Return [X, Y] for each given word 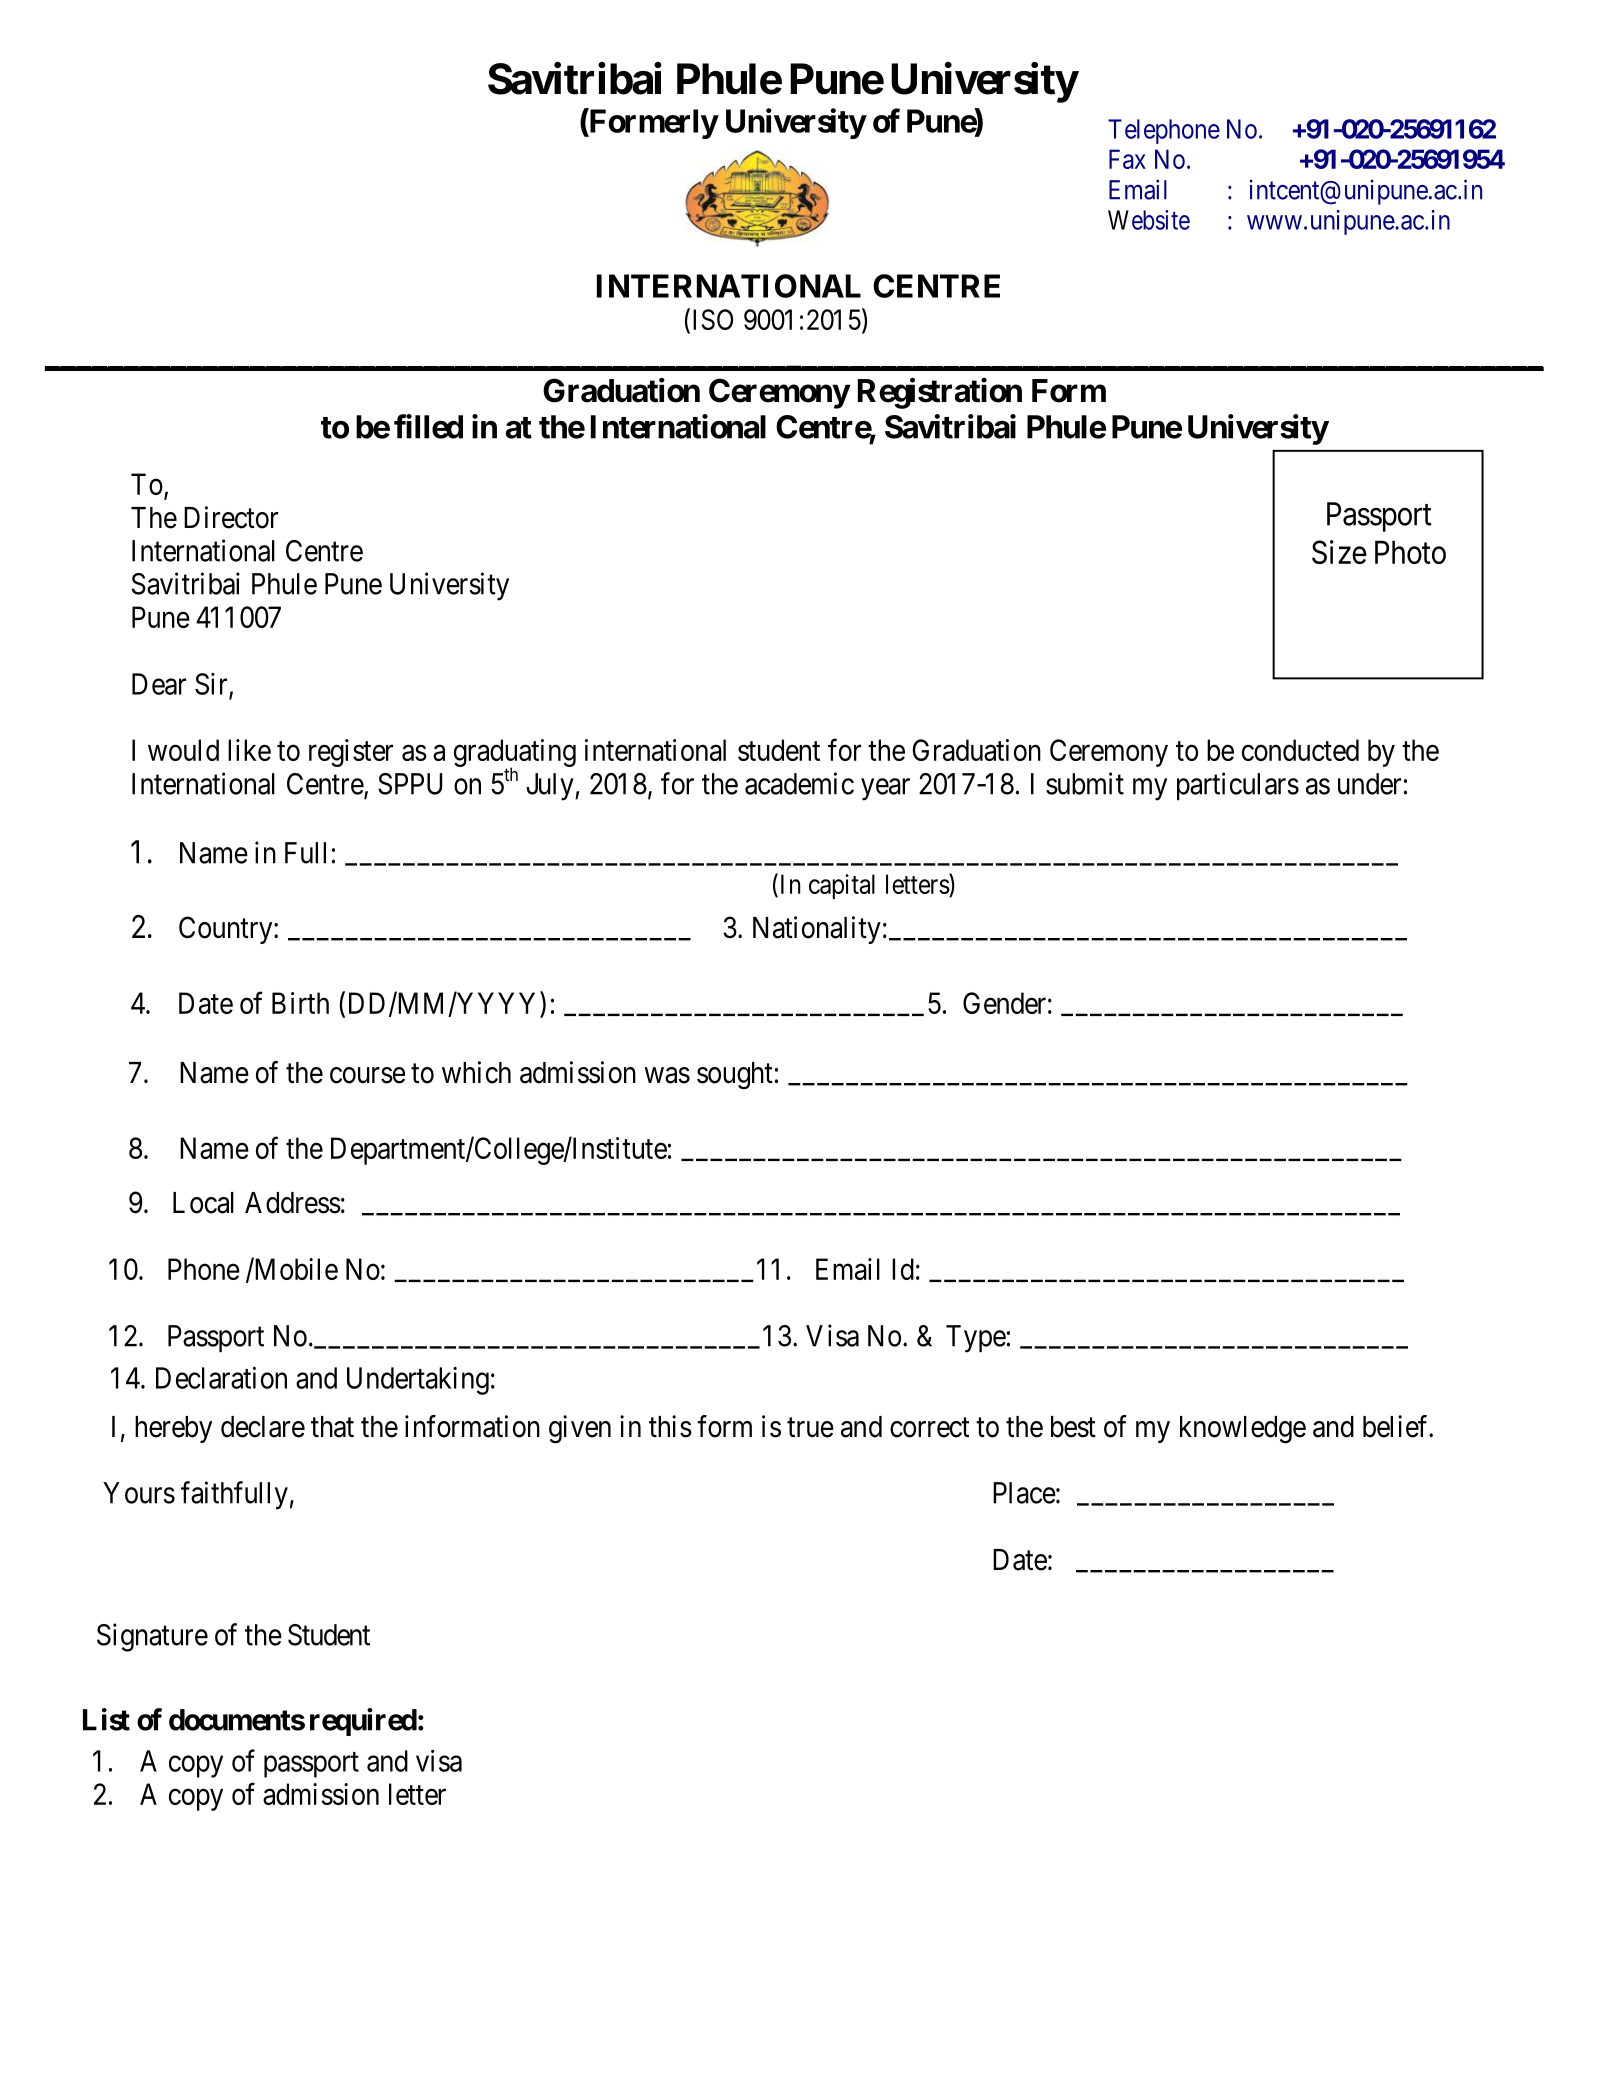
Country [227, 930]
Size [1339, 552]
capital [842, 886]
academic [799, 783]
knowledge [1243, 1430]
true [810, 1428]
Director [231, 517]
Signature [152, 1637]
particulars [1238, 786]
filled [428, 426]
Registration [940, 393]
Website [1149, 220]
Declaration [221, 1378]
